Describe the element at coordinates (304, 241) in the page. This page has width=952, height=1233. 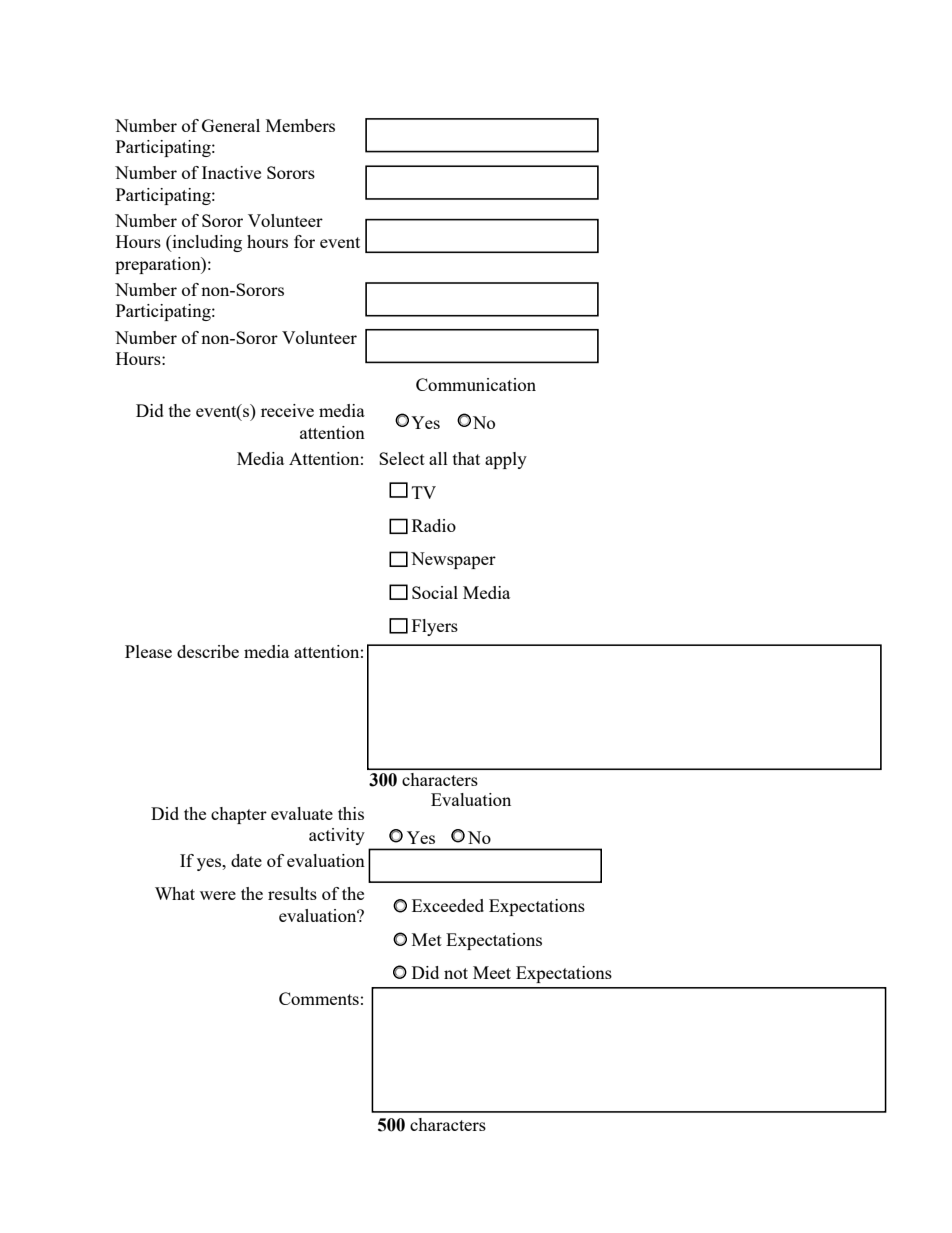
I see `for` at that location.
